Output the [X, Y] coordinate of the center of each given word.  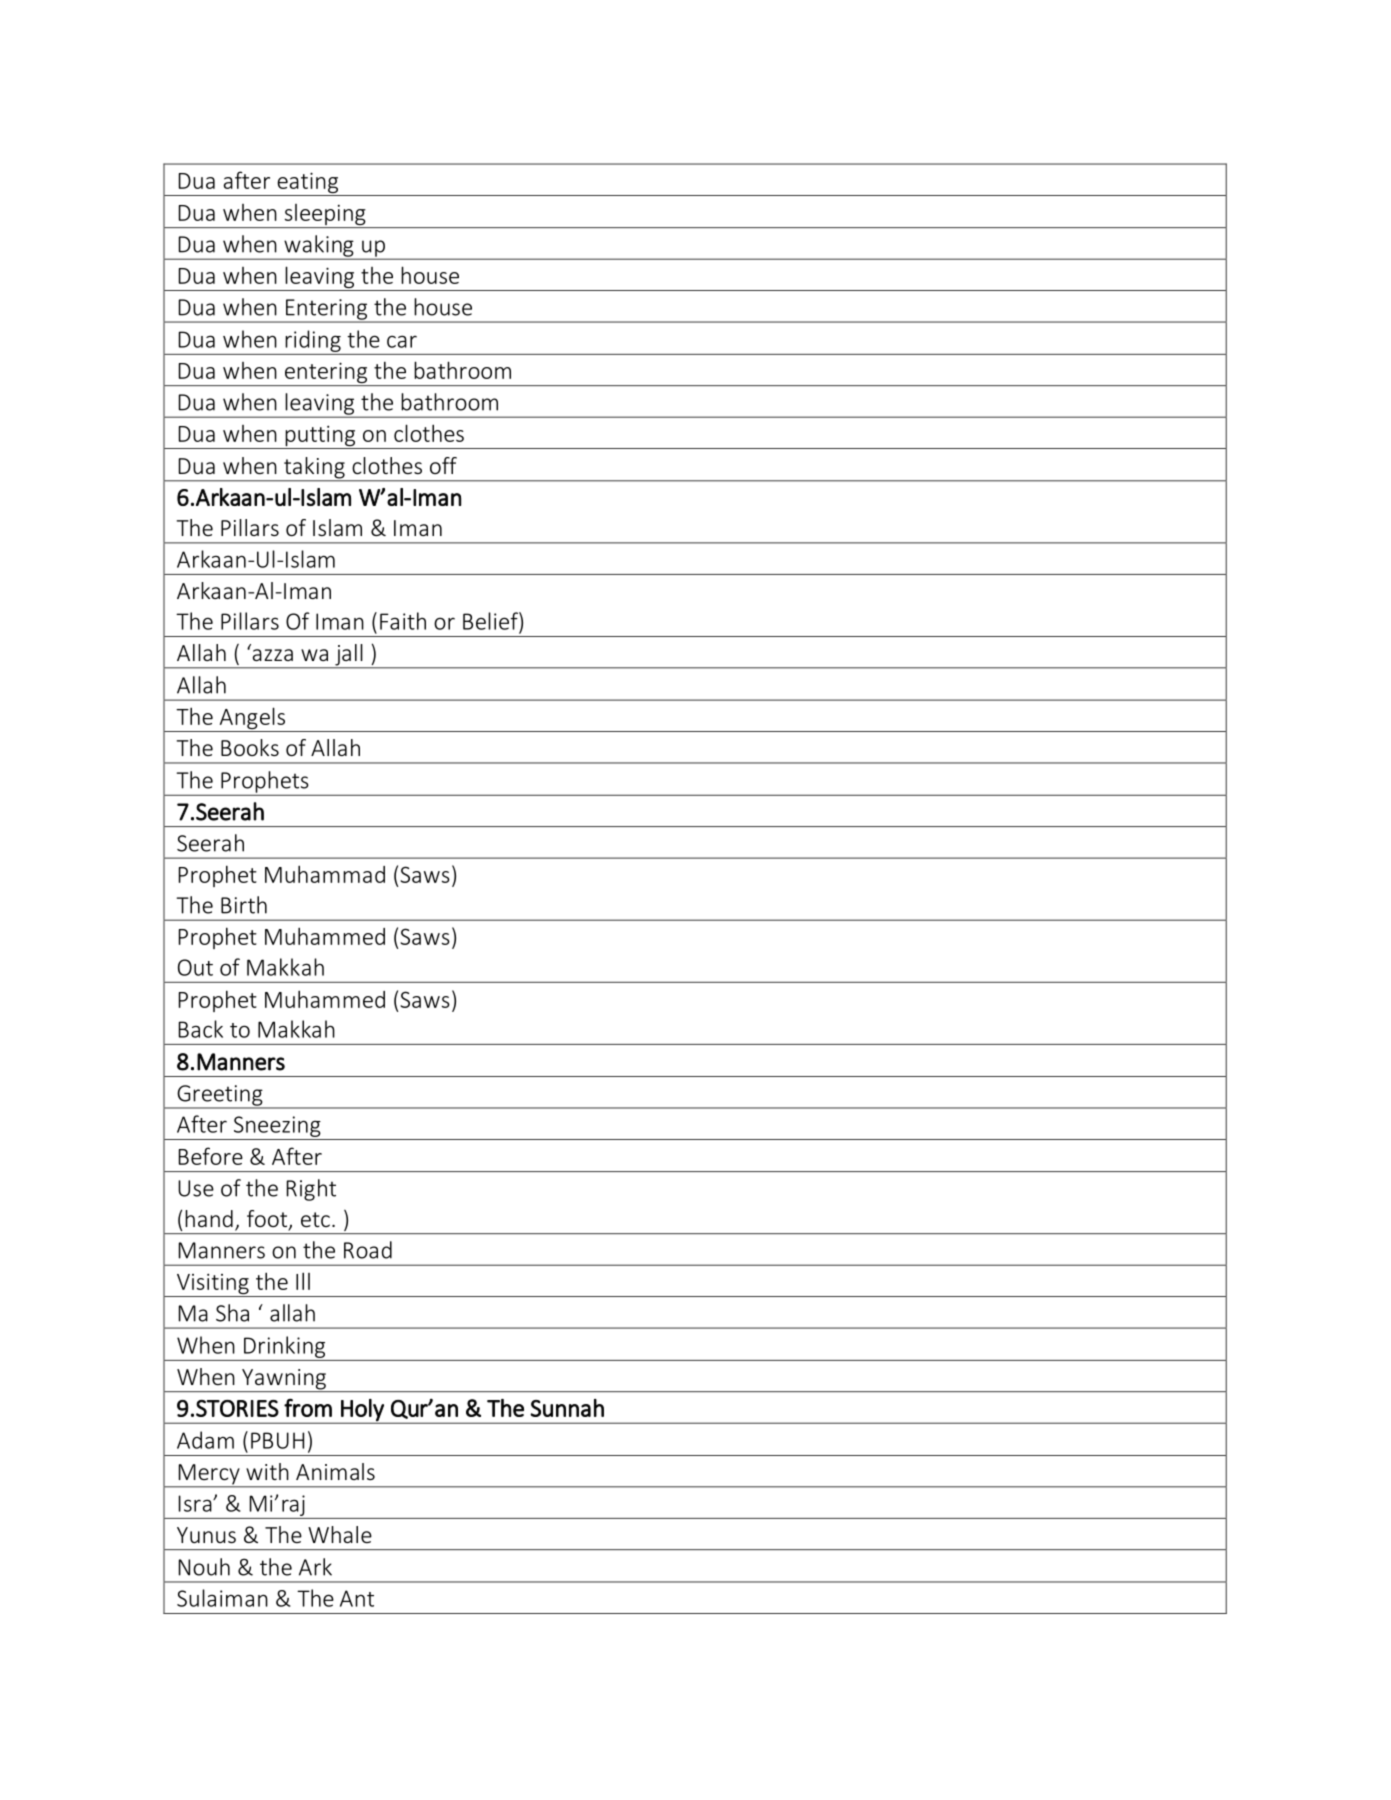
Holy [362, 1411]
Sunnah [567, 1408]
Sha [232, 1313]
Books [250, 747]
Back [201, 1029]
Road [368, 1250]
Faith [403, 621]
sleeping [325, 216]
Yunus [206, 1535]
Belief [491, 621]
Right [311, 1190]
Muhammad [325, 874]
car [402, 341]
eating [308, 184]
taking [314, 469]
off [443, 465]
